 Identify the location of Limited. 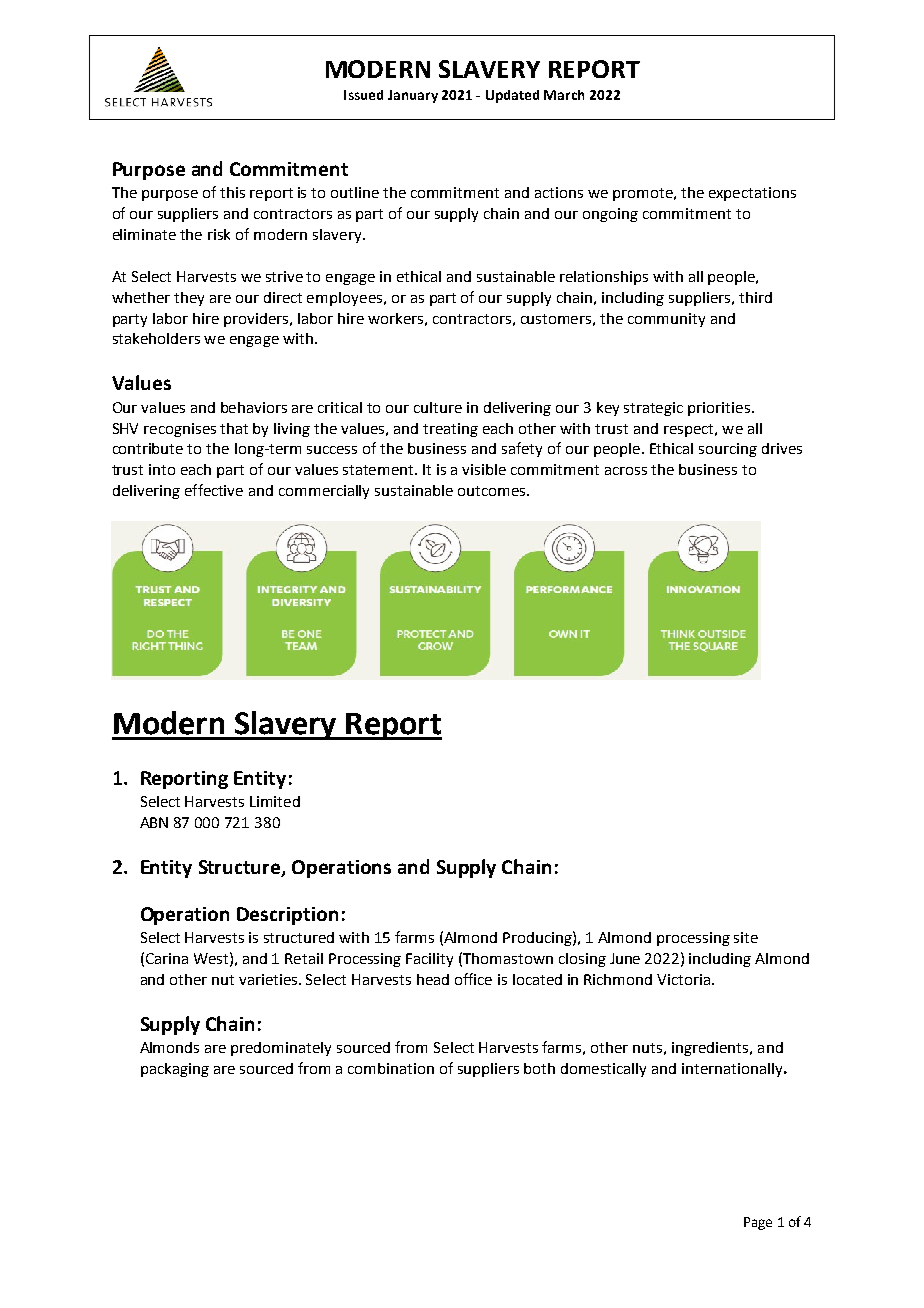
(275, 801).
